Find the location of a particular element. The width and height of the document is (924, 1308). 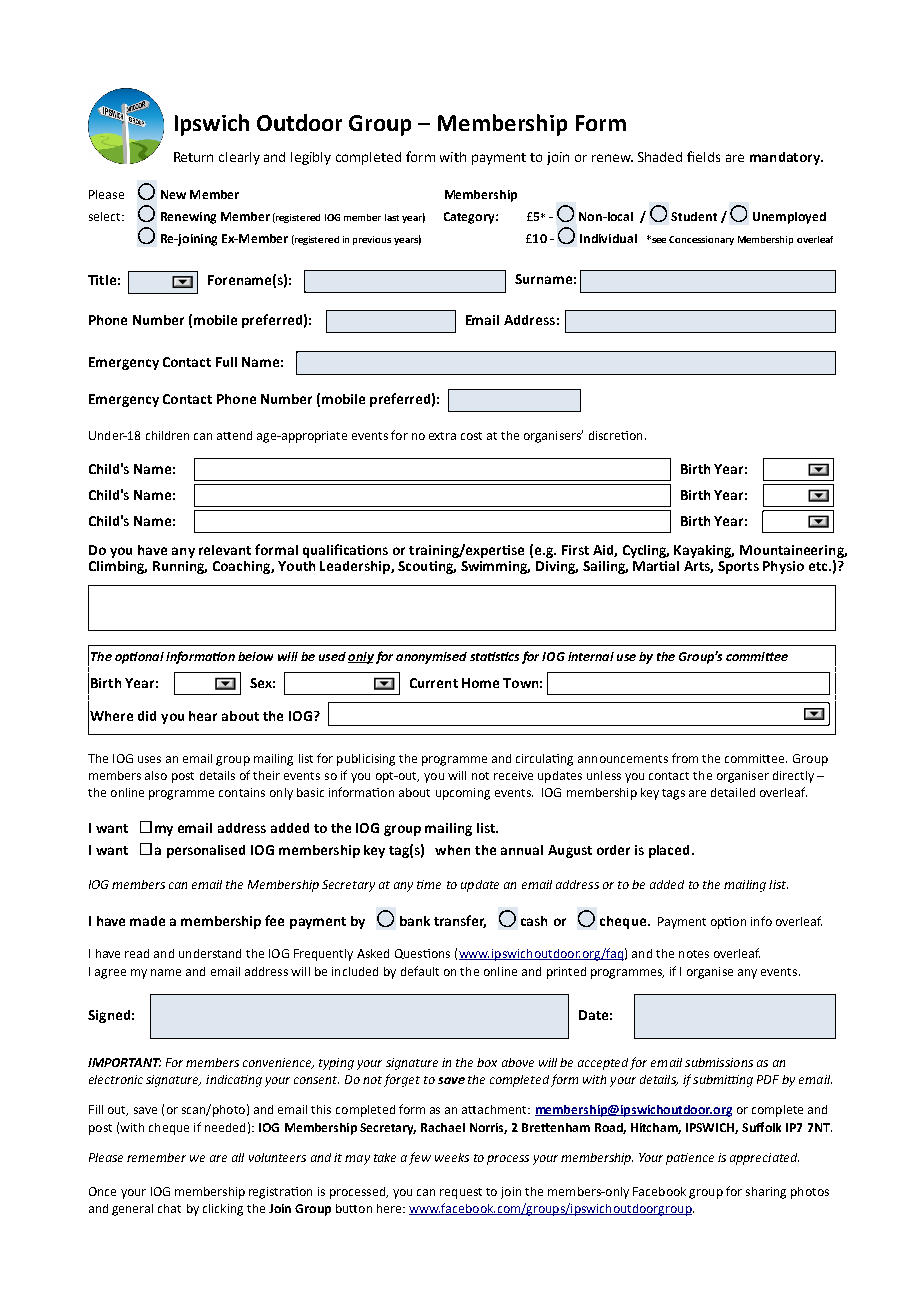

hear is located at coordinates (203, 716).
